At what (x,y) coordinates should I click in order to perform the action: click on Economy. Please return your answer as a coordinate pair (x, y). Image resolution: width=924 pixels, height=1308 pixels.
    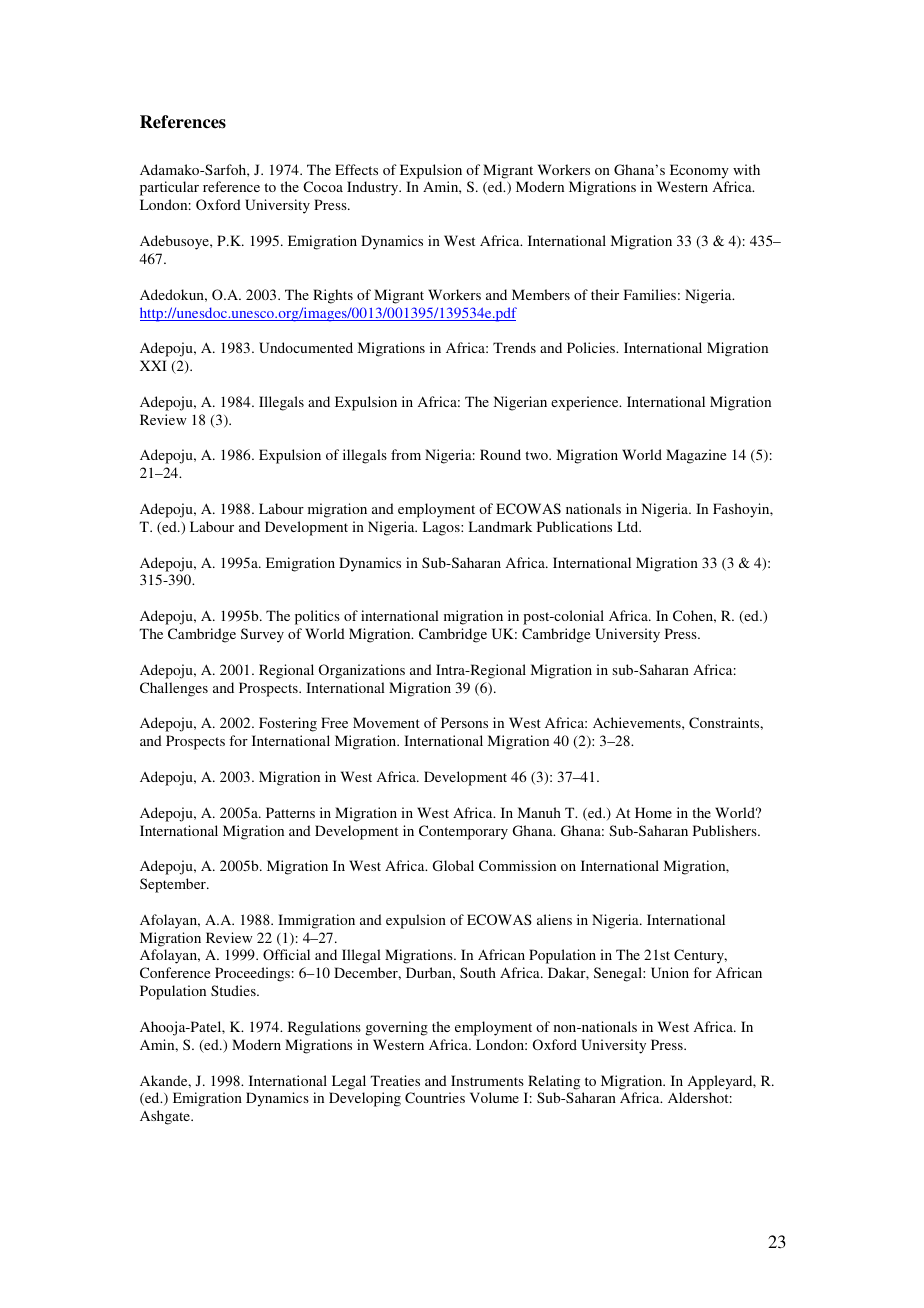
    Looking at the image, I should click on (699, 171).
